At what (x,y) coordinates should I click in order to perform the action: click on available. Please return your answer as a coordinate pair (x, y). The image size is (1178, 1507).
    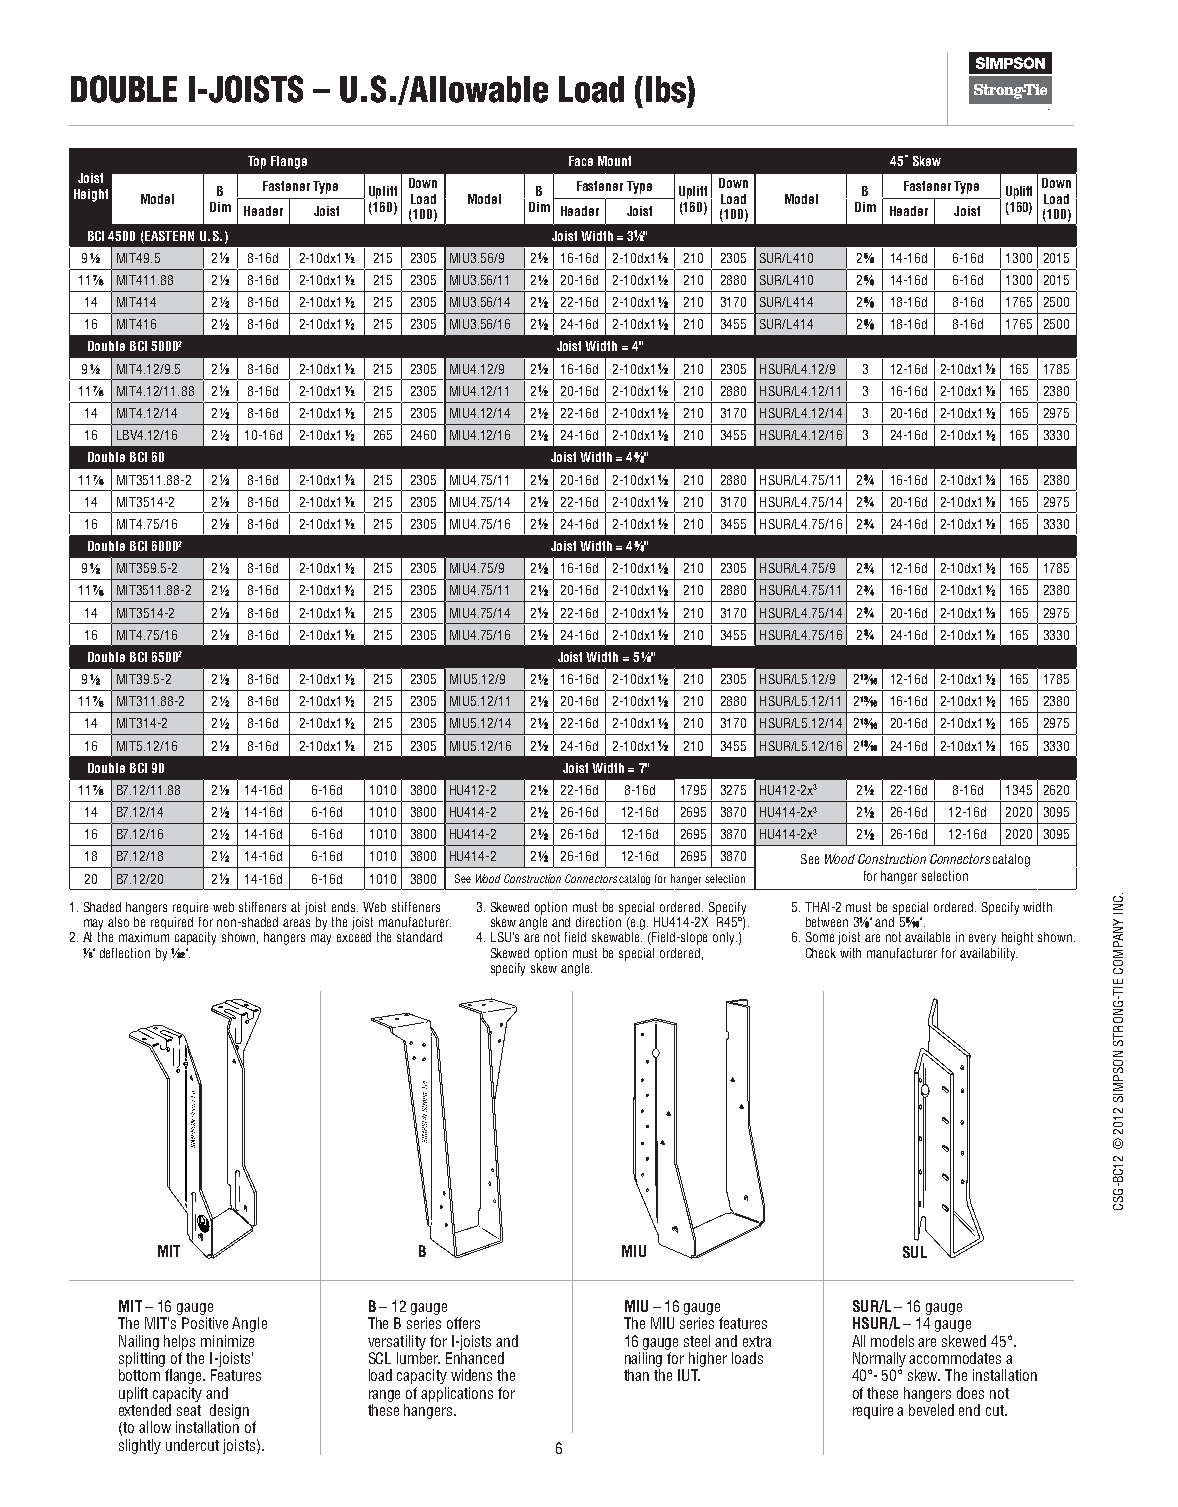
    Looking at the image, I should click on (927, 937).
